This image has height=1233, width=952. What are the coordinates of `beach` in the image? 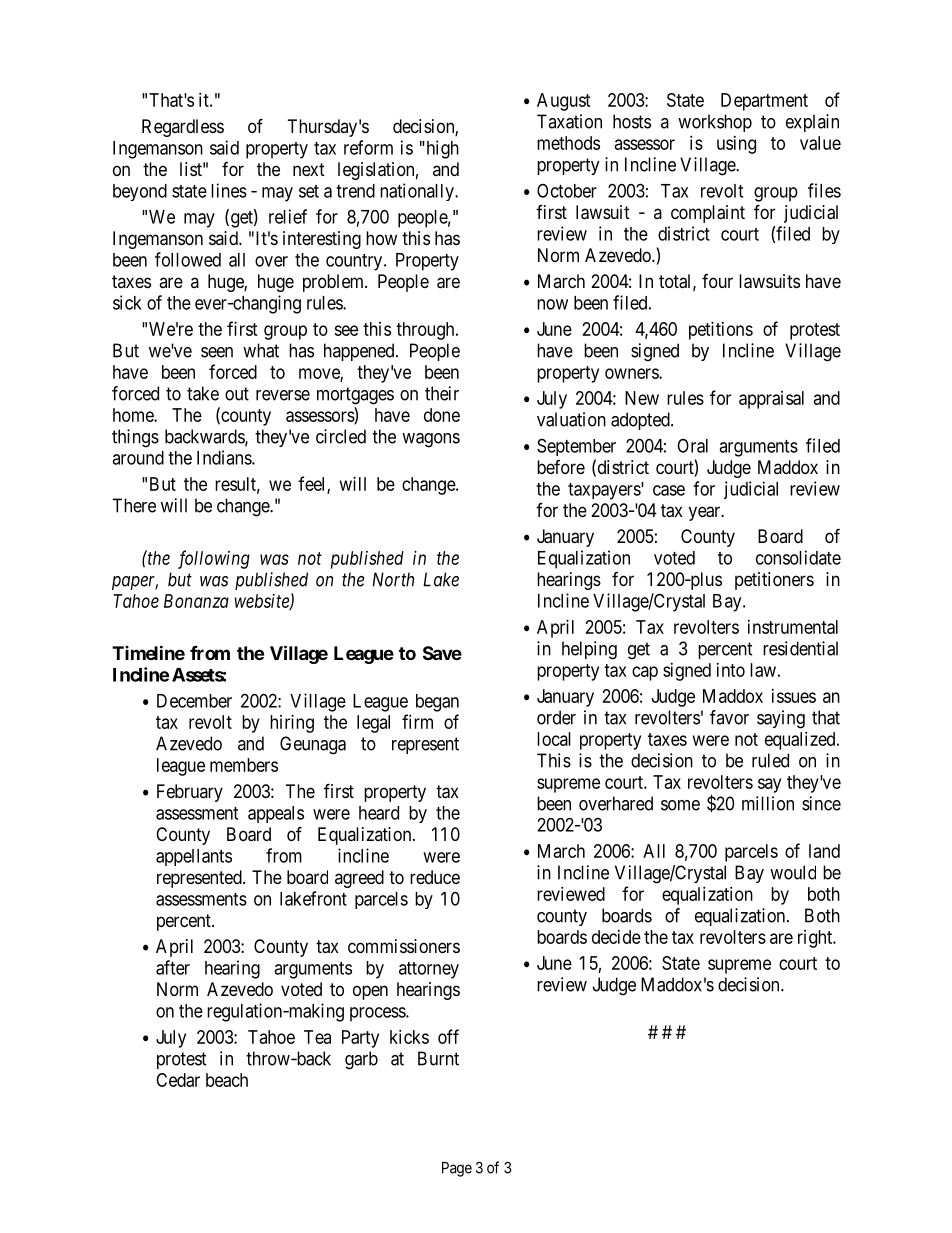 It's located at (227, 1080).
